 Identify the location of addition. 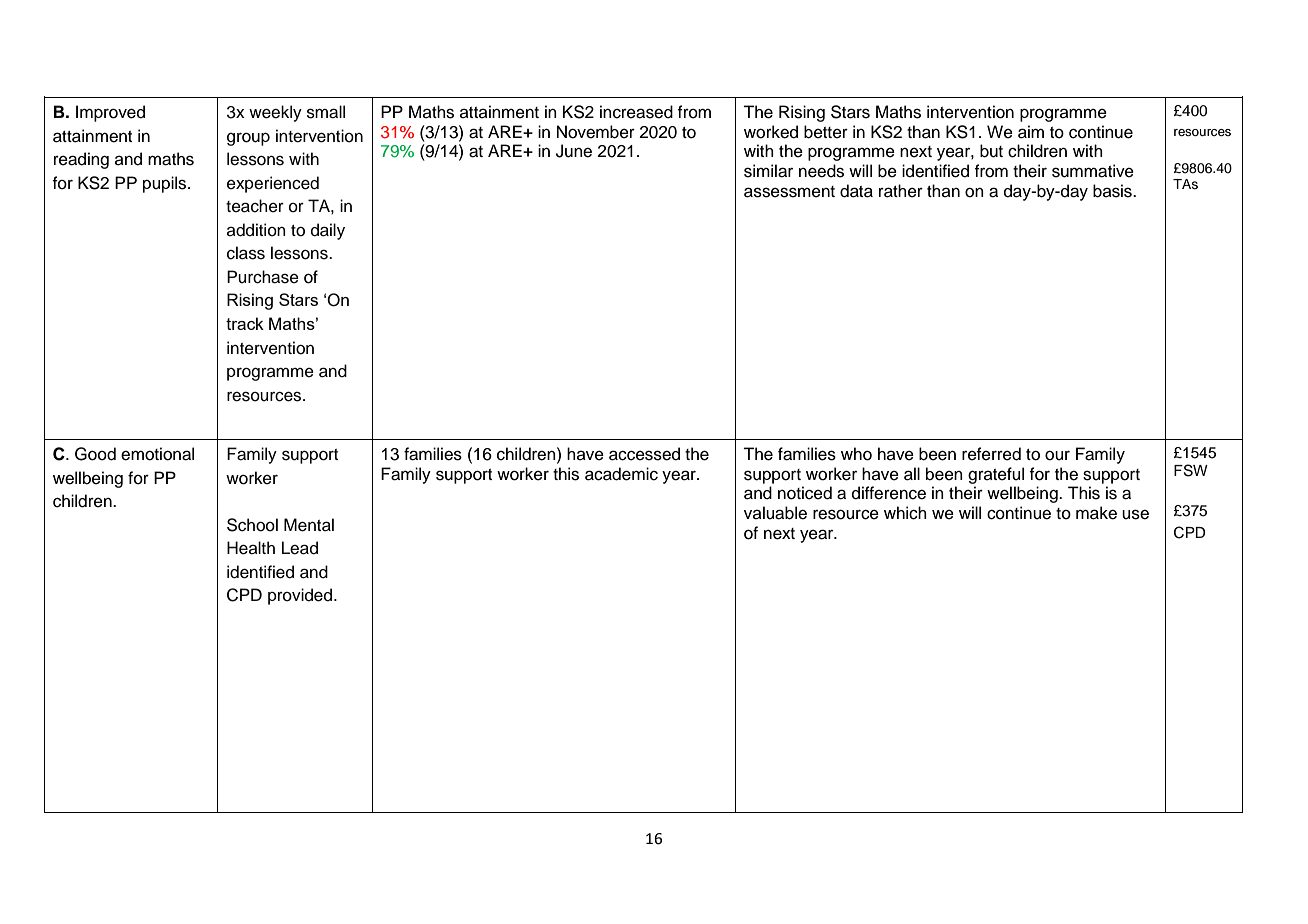
(256, 230).
